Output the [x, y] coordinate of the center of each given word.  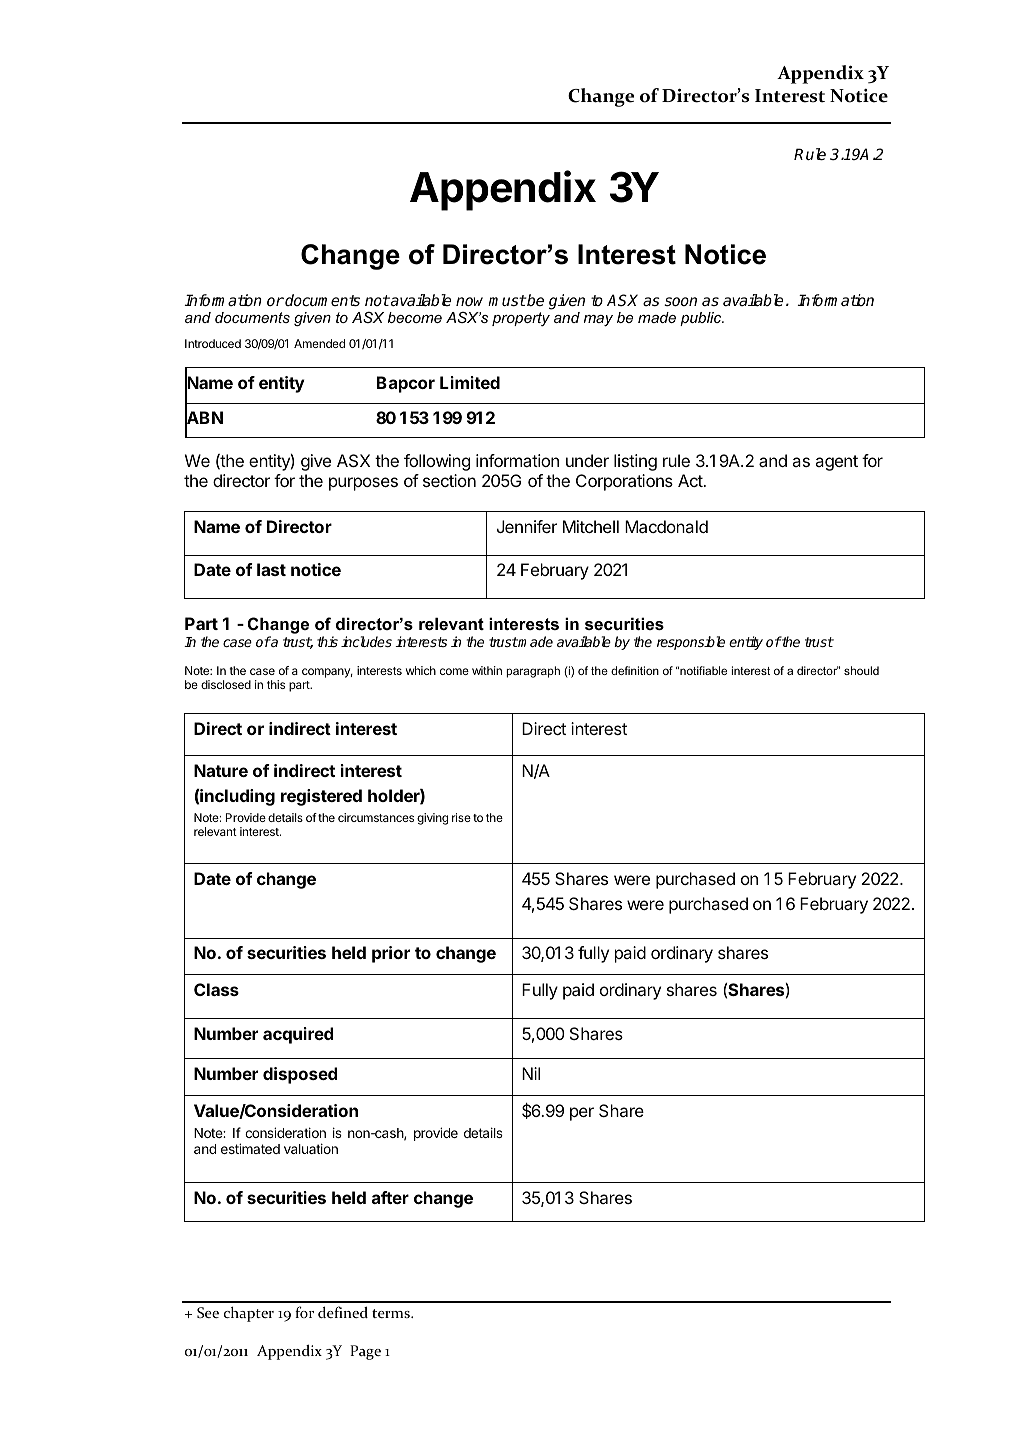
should [861, 670]
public [702, 319]
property [521, 319]
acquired [298, 1035]
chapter [249, 1314]
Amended [319, 343]
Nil [531, 1073]
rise [461, 817]
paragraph [533, 672]
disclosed [226, 684]
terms [392, 1313]
